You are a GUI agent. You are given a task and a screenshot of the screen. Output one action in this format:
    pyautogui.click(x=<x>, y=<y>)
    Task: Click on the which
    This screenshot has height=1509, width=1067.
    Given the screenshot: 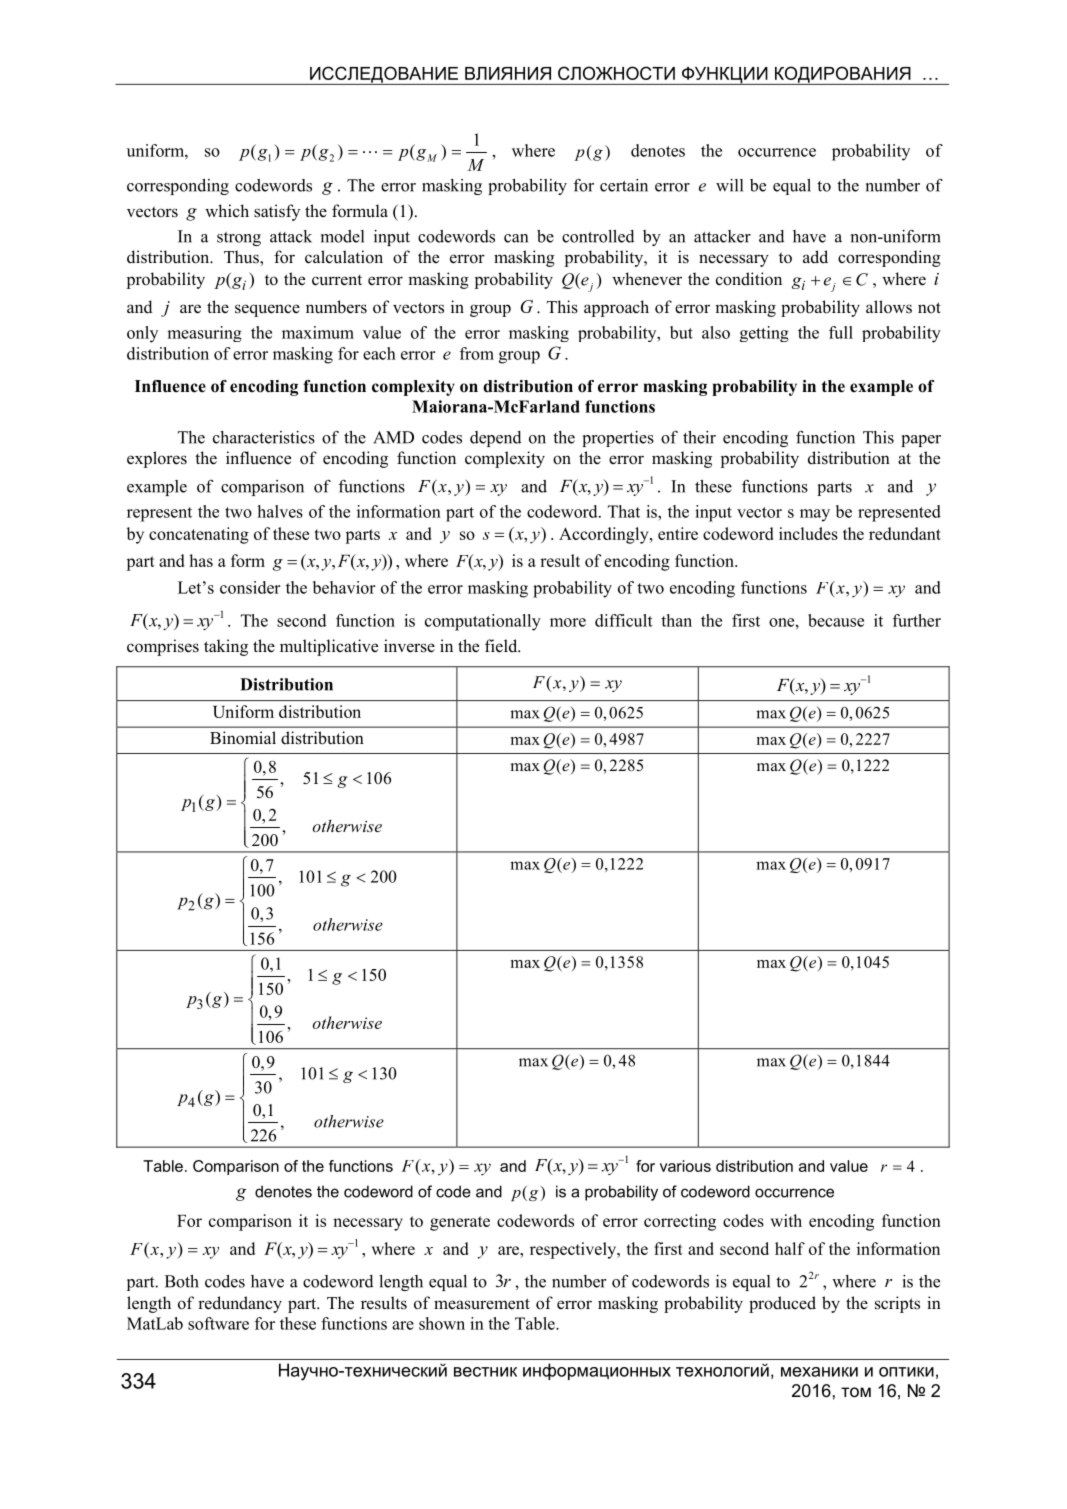 What is the action you would take?
    pyautogui.click(x=227, y=211)
